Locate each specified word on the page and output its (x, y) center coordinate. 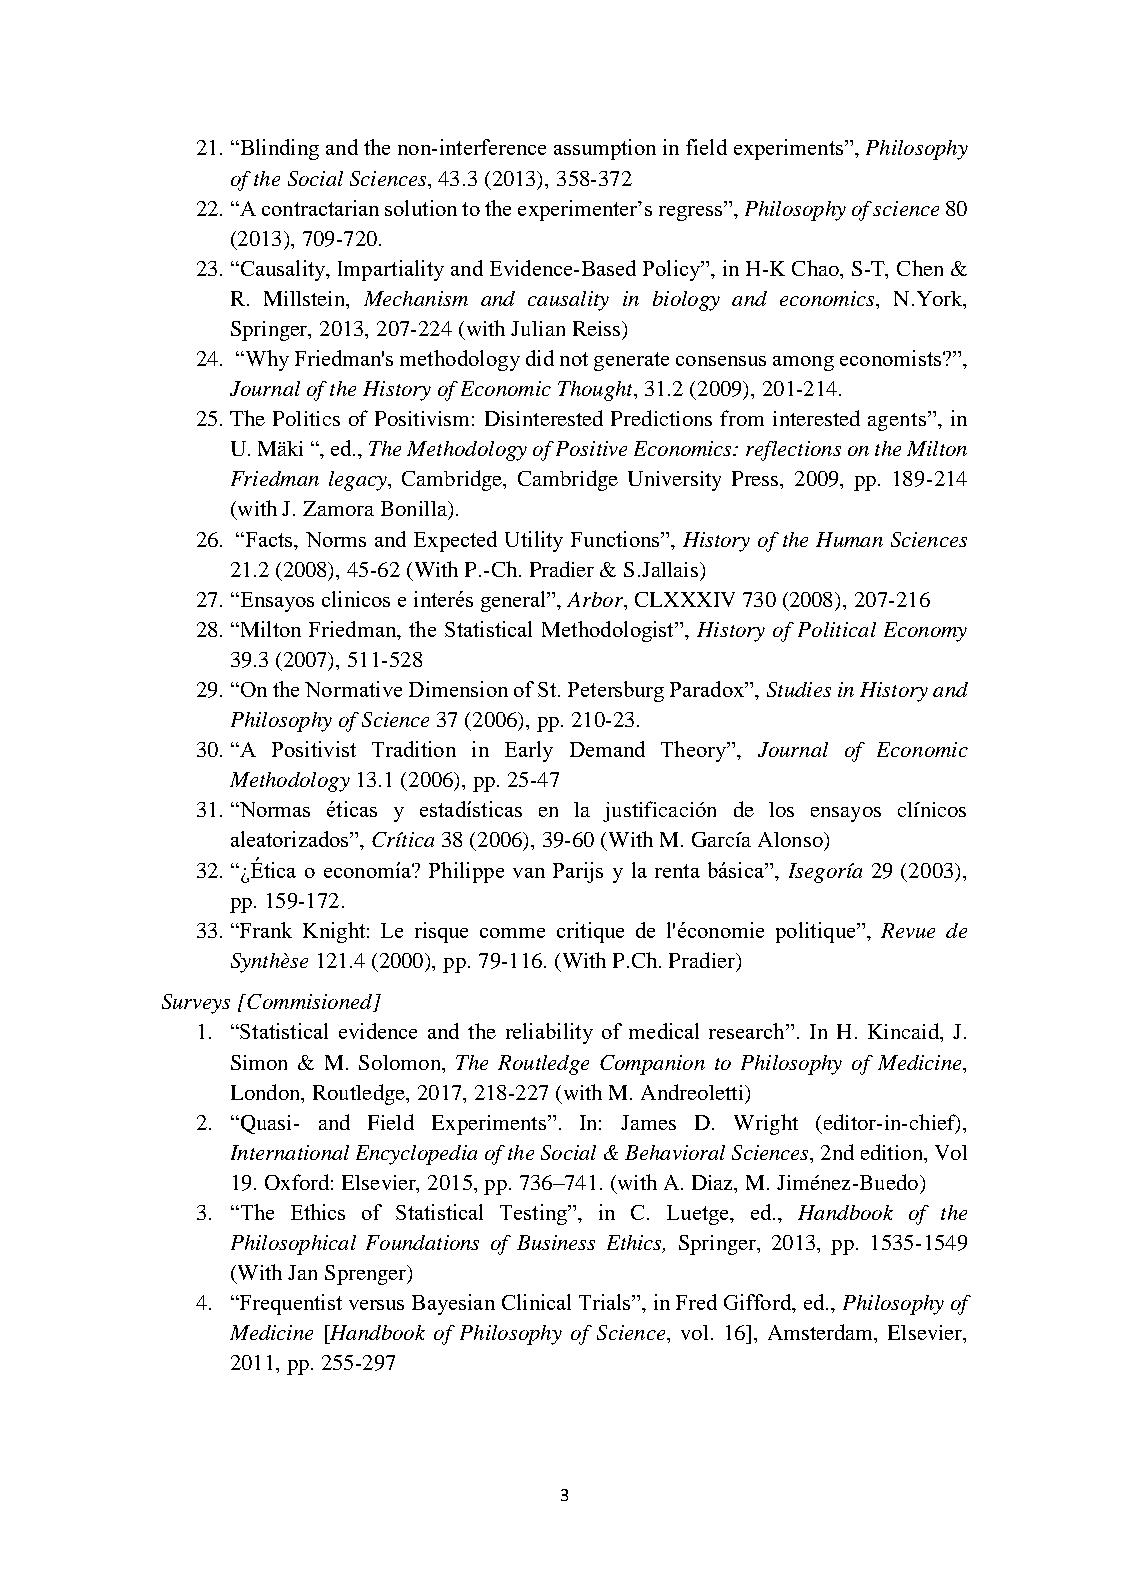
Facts (269, 539)
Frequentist (290, 1304)
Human (849, 539)
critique (590, 932)
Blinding (278, 149)
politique (817, 932)
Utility (534, 541)
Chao (816, 268)
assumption (605, 149)
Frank (265, 930)
